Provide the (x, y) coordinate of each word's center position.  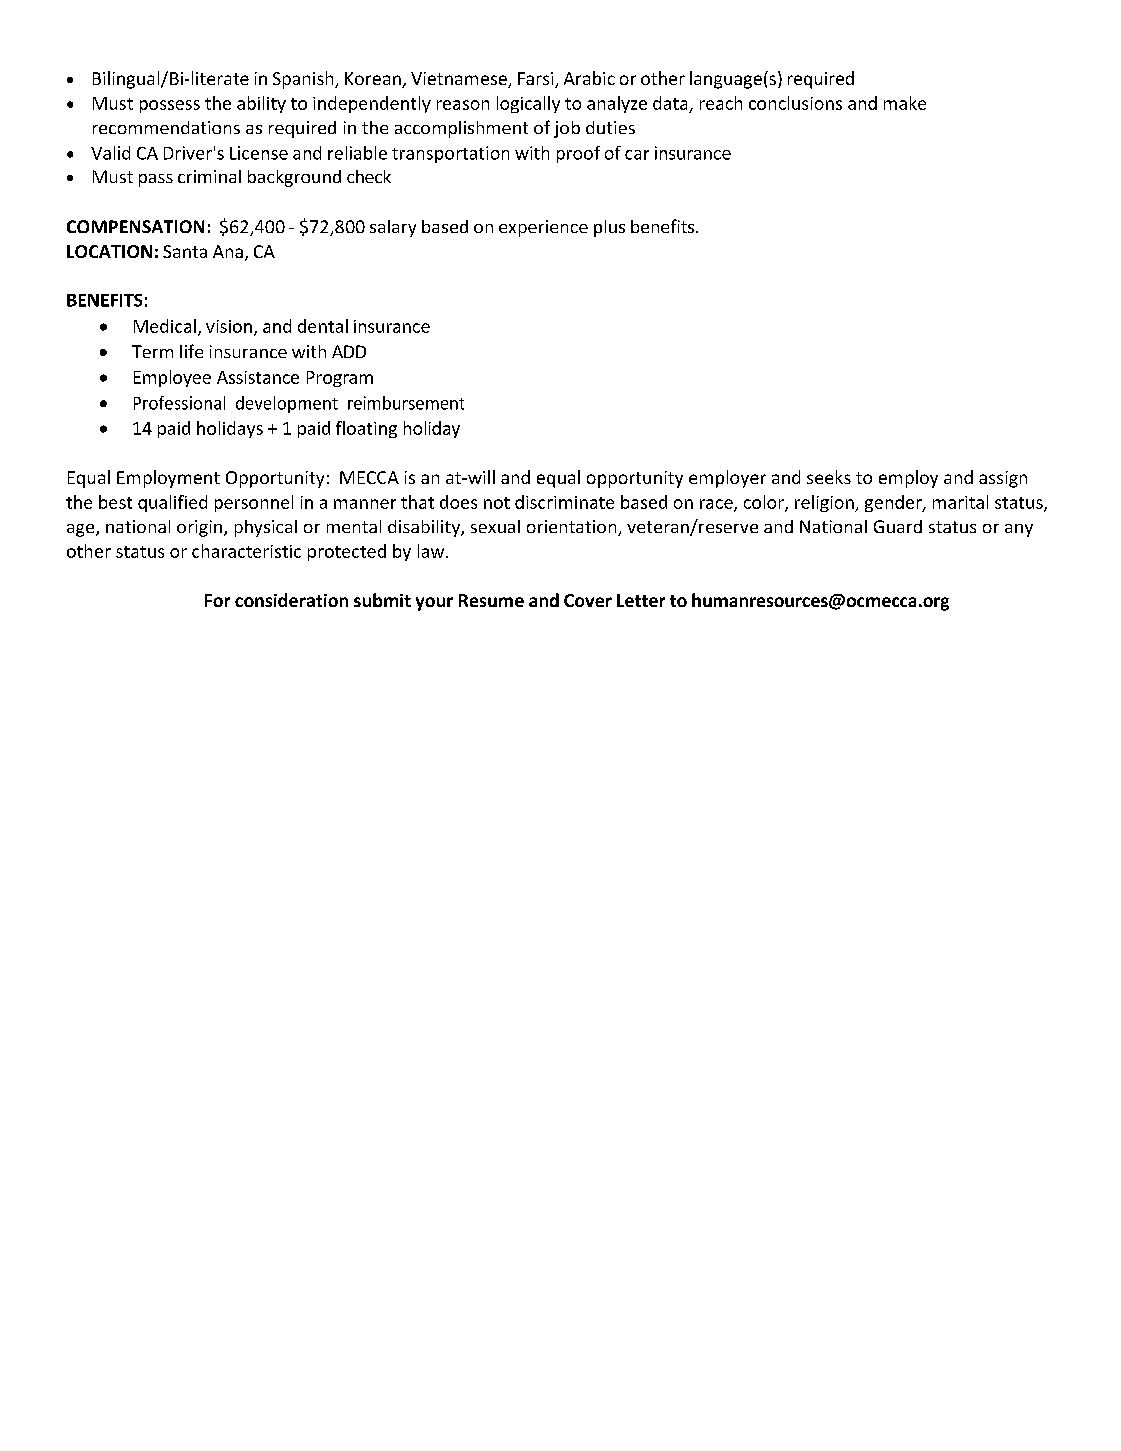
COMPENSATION (135, 226)
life (191, 351)
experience (543, 228)
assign (1003, 479)
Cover (588, 600)
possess (170, 106)
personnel (254, 503)
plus (609, 228)
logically (528, 104)
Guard (898, 526)
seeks (829, 477)
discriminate (564, 502)
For (217, 600)
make (905, 103)
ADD (349, 351)
